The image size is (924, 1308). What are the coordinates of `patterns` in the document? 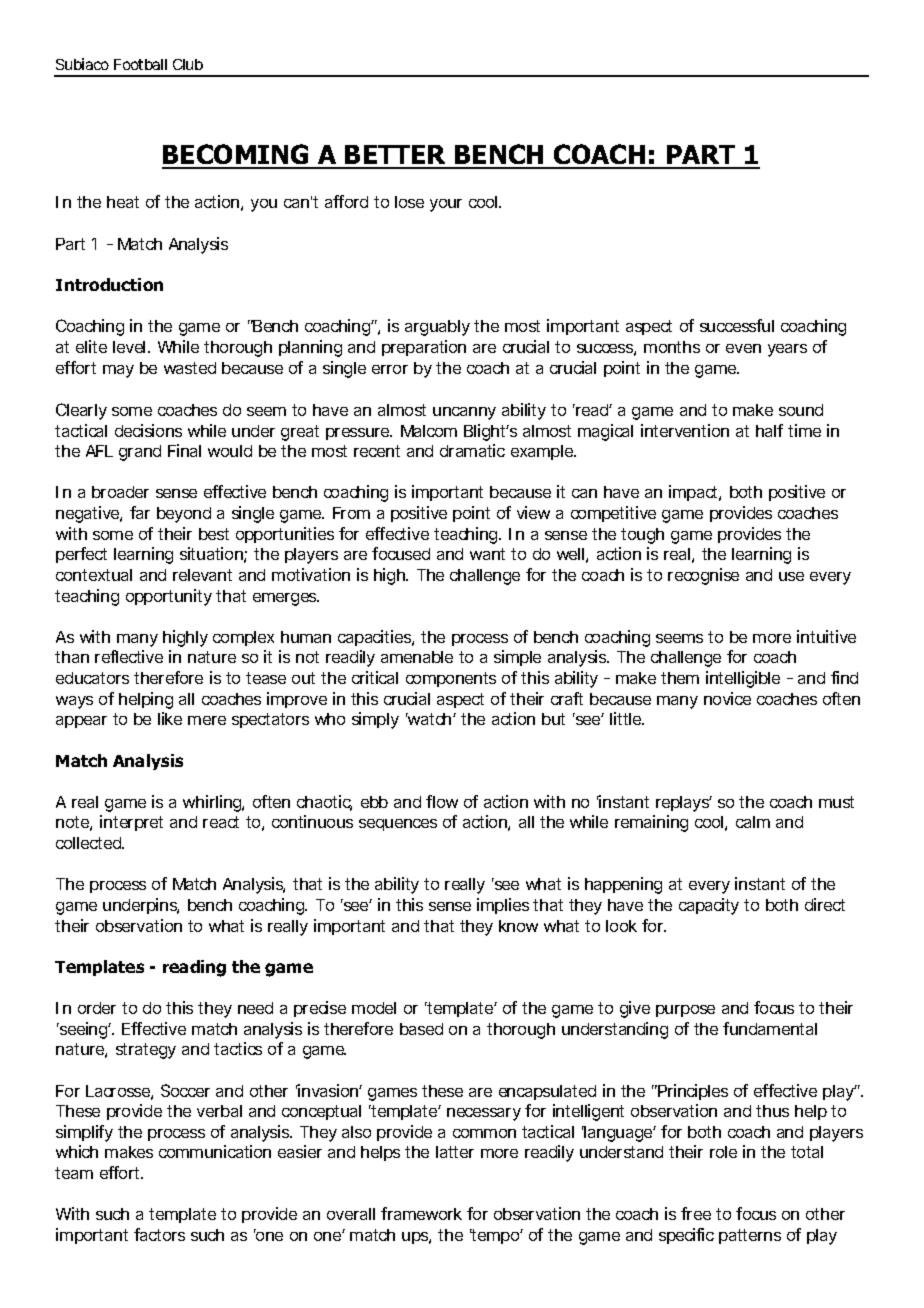 It's located at (750, 1236).
